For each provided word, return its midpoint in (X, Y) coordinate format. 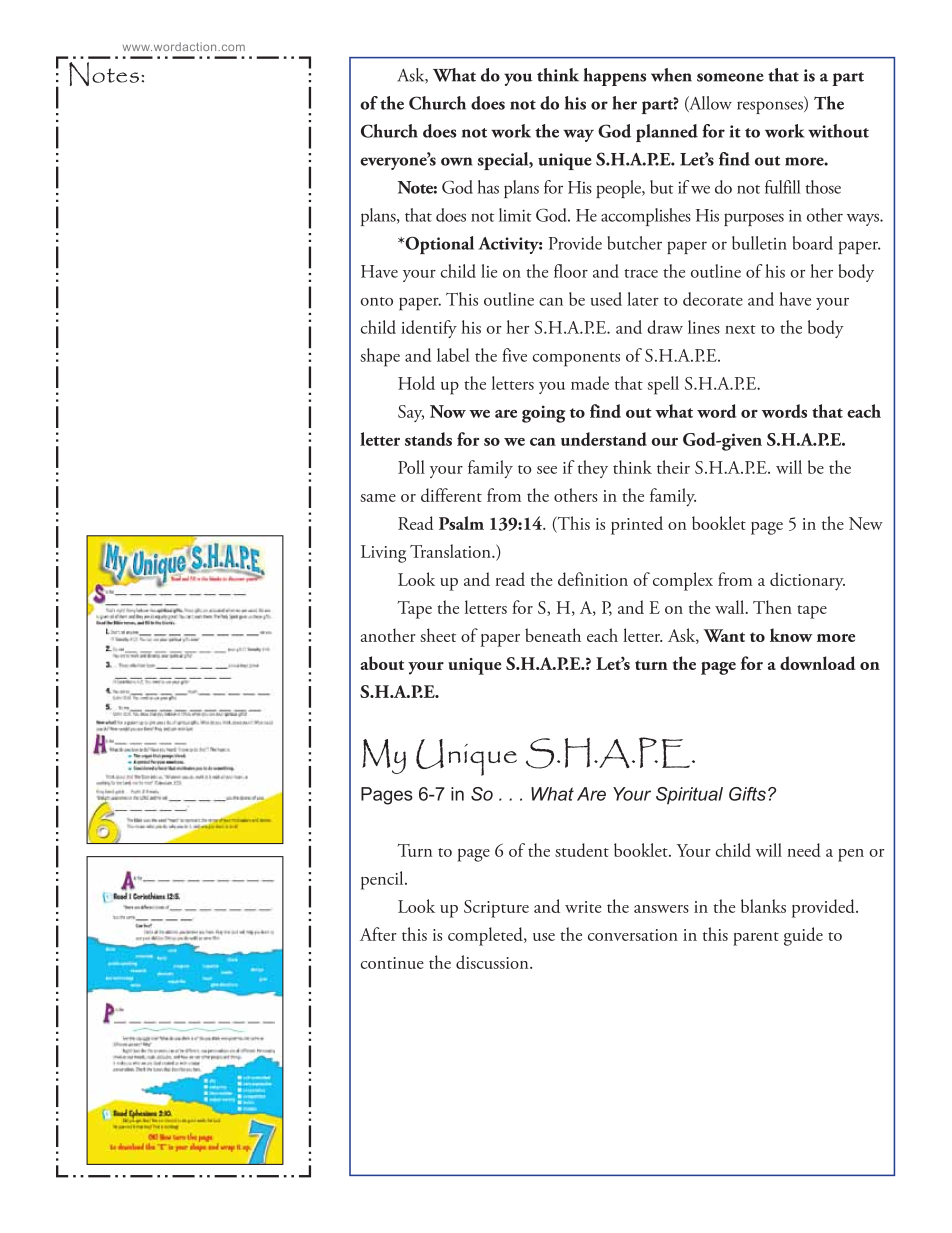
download (818, 663)
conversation (633, 935)
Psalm (461, 523)
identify (429, 329)
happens (615, 77)
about (382, 663)
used (606, 299)
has (488, 187)
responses (771, 107)
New (866, 523)
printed (637, 525)
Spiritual (689, 795)
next (740, 329)
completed (486, 936)
